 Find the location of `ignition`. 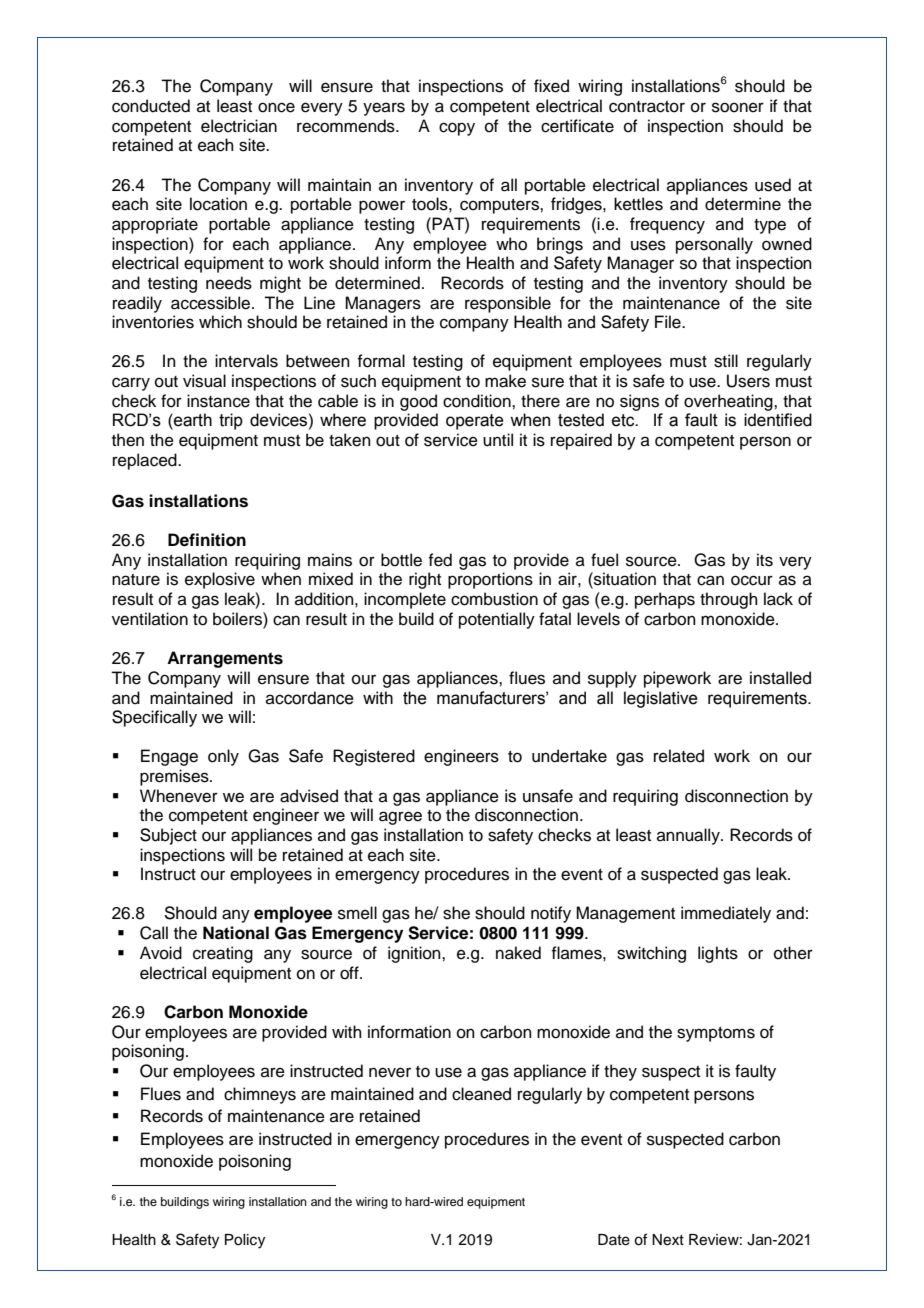

ignition is located at coordinates (415, 954).
